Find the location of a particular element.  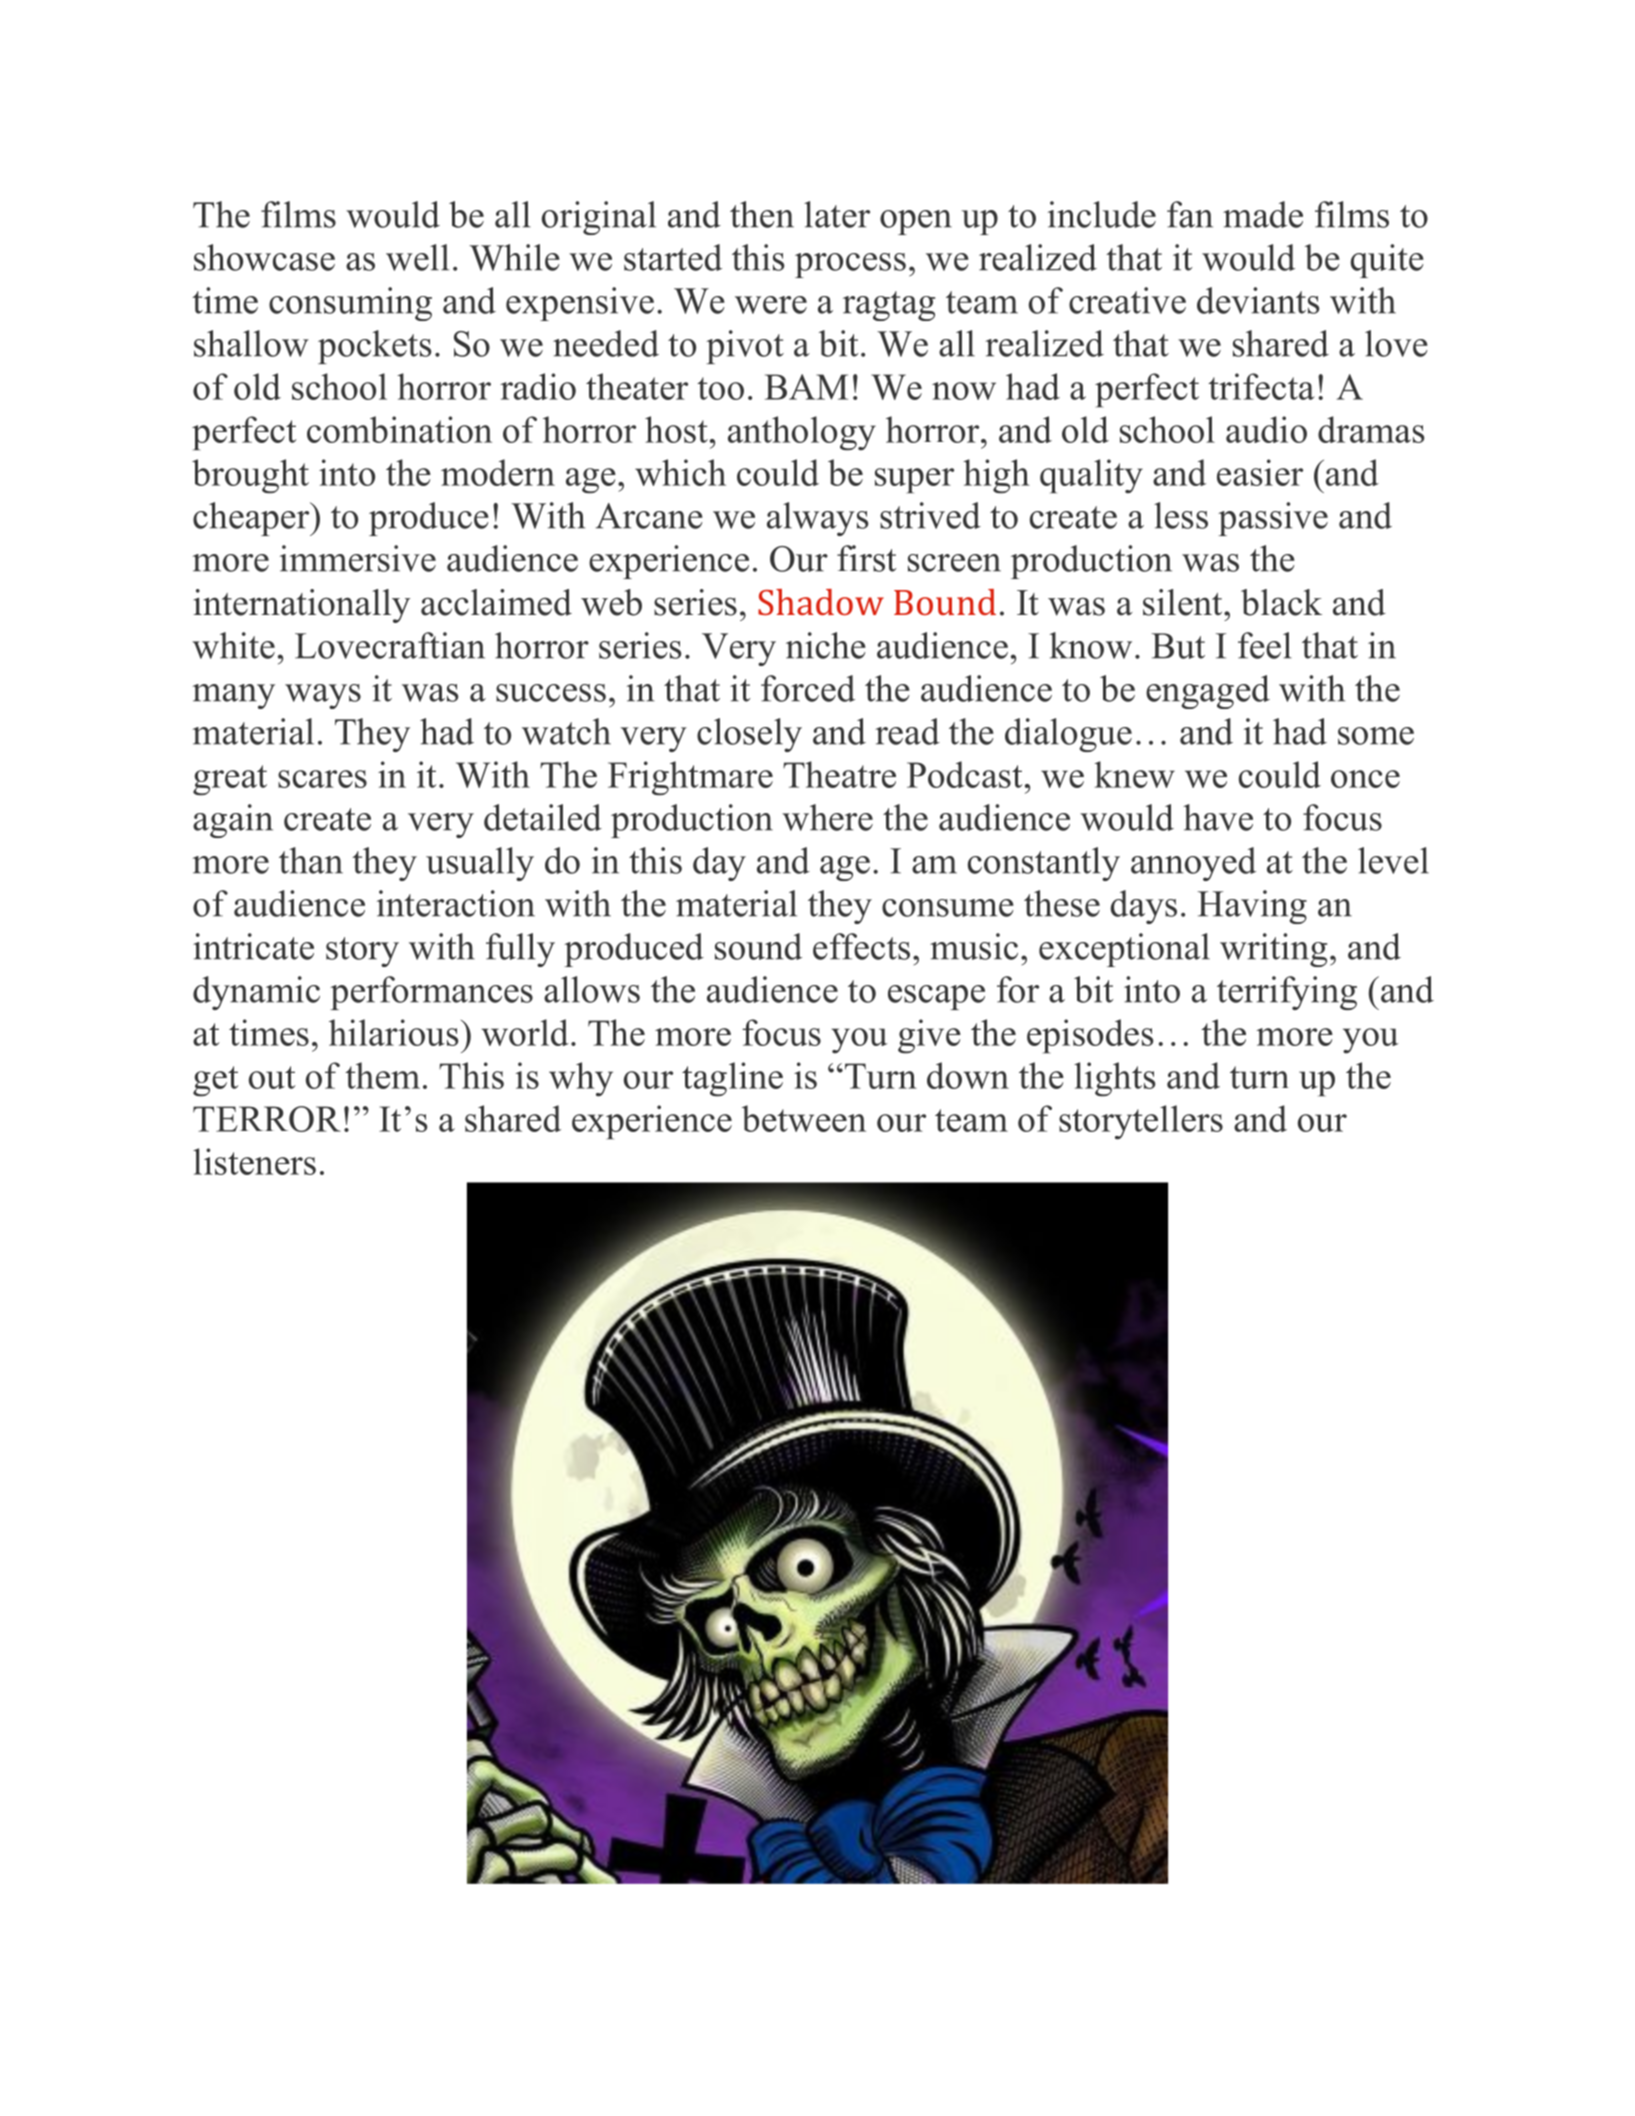

black is located at coordinates (1281, 602).
